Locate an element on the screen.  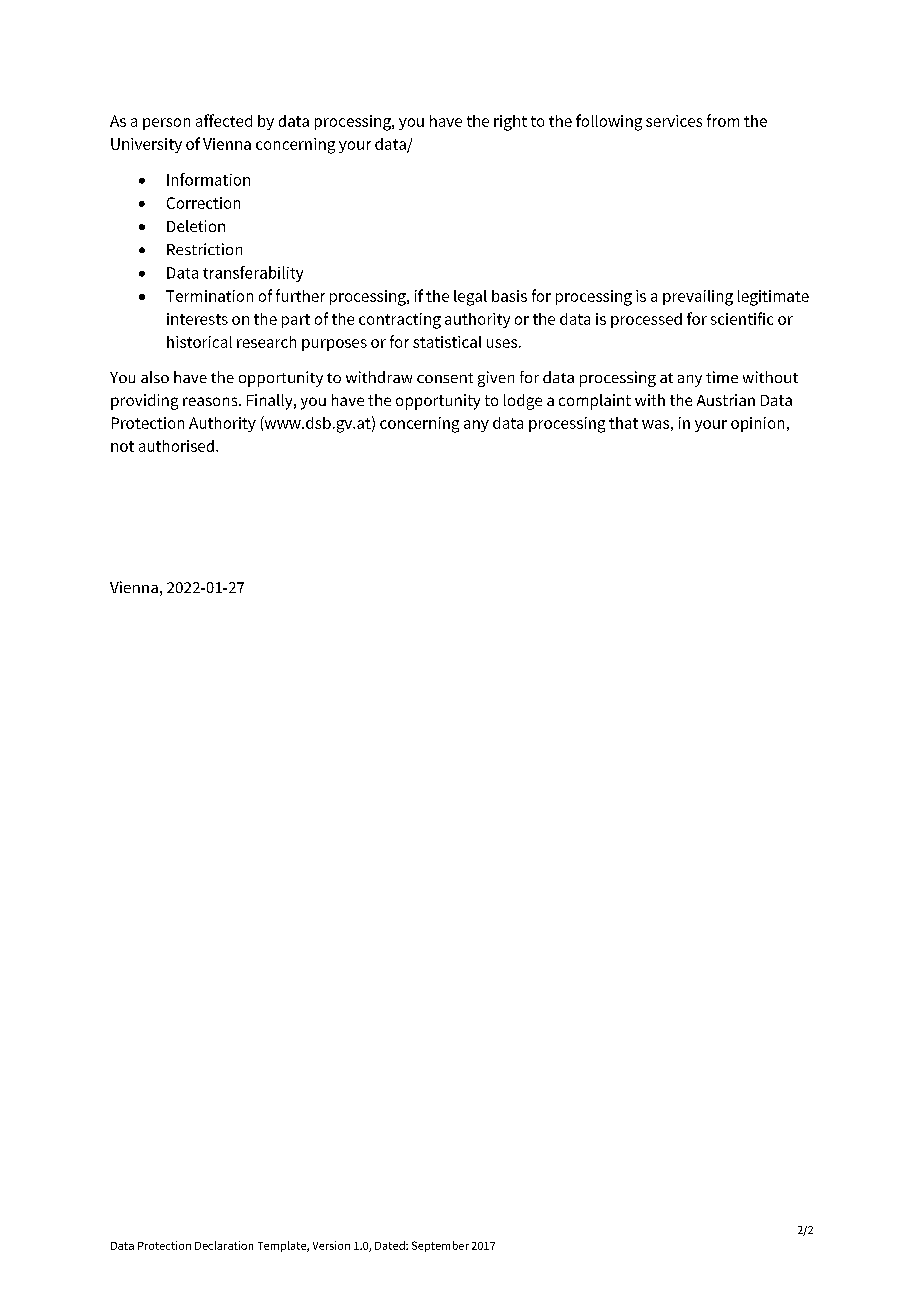
services is located at coordinates (674, 121).
